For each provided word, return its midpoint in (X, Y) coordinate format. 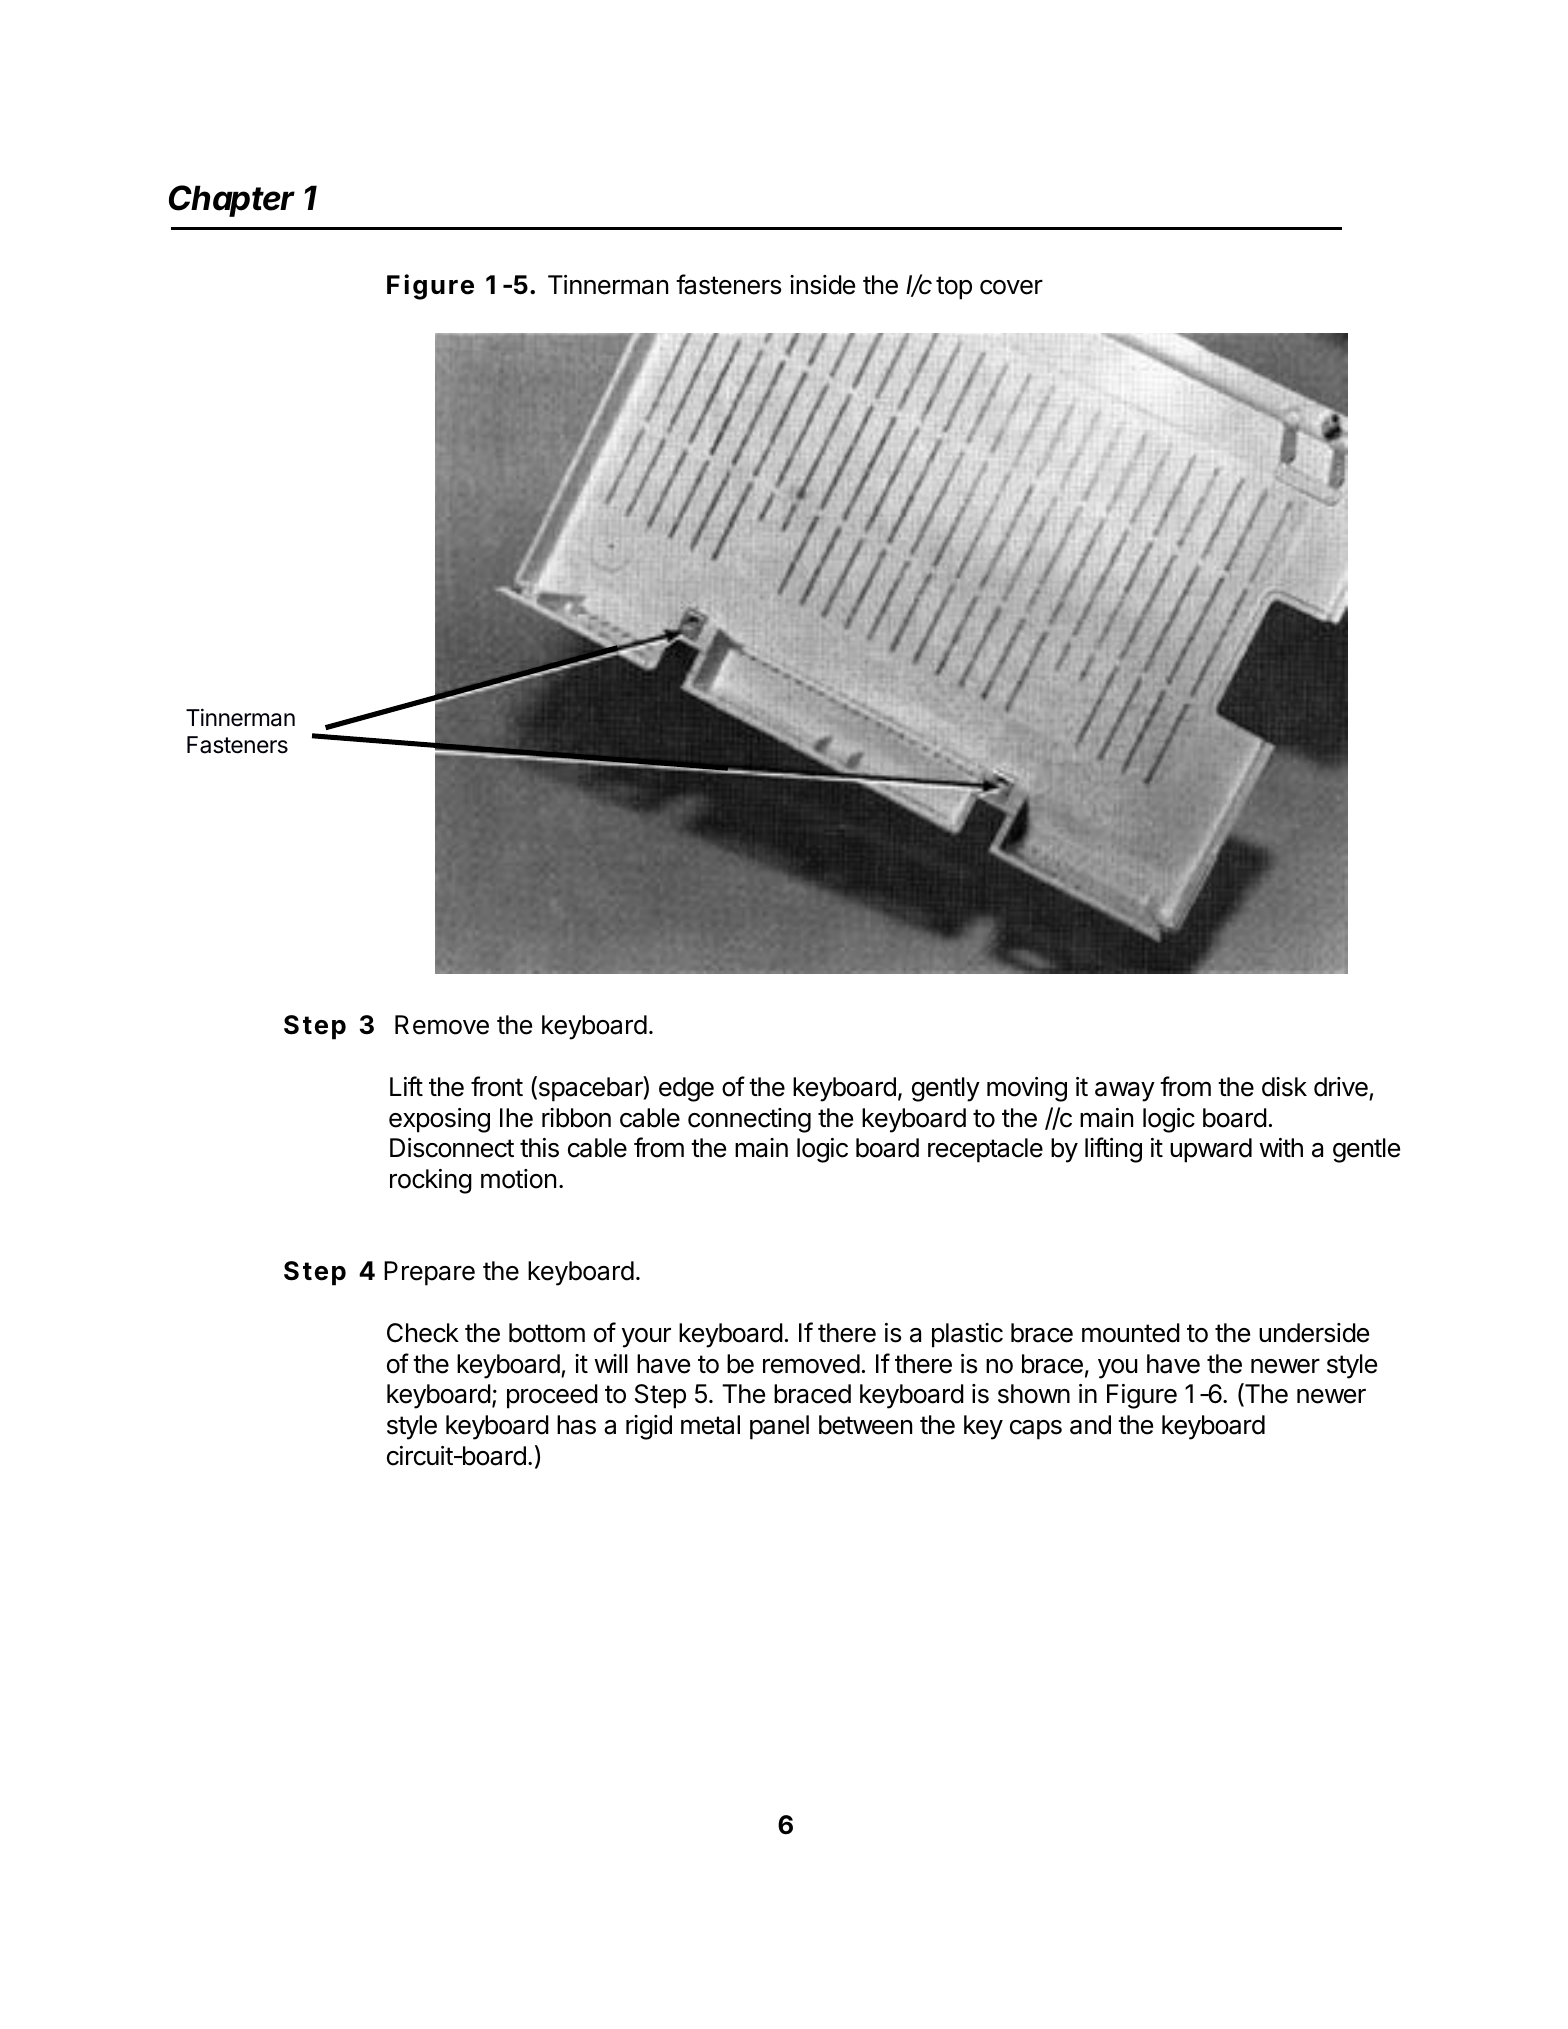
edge (686, 1089)
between (865, 1425)
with (1281, 1147)
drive (1341, 1087)
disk (1284, 1087)
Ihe (516, 1118)
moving (1027, 1089)
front (497, 1086)
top (954, 288)
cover (1011, 287)
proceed (552, 1396)
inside (822, 285)
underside (1314, 1333)
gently (946, 1089)
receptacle (985, 1150)
